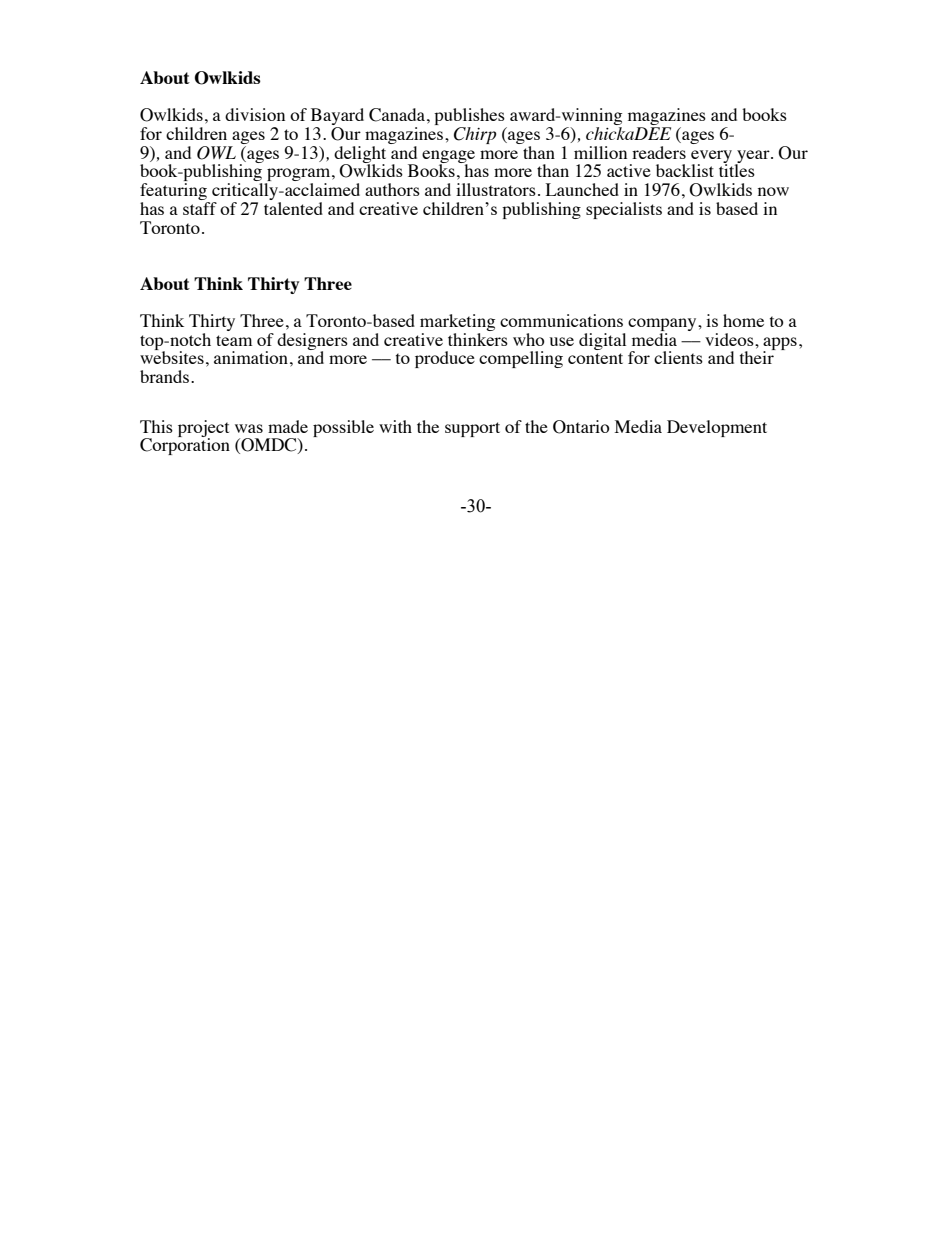 The image size is (952, 1233). What do you see at coordinates (249, 428) in the screenshot?
I see `was` at bounding box center [249, 428].
